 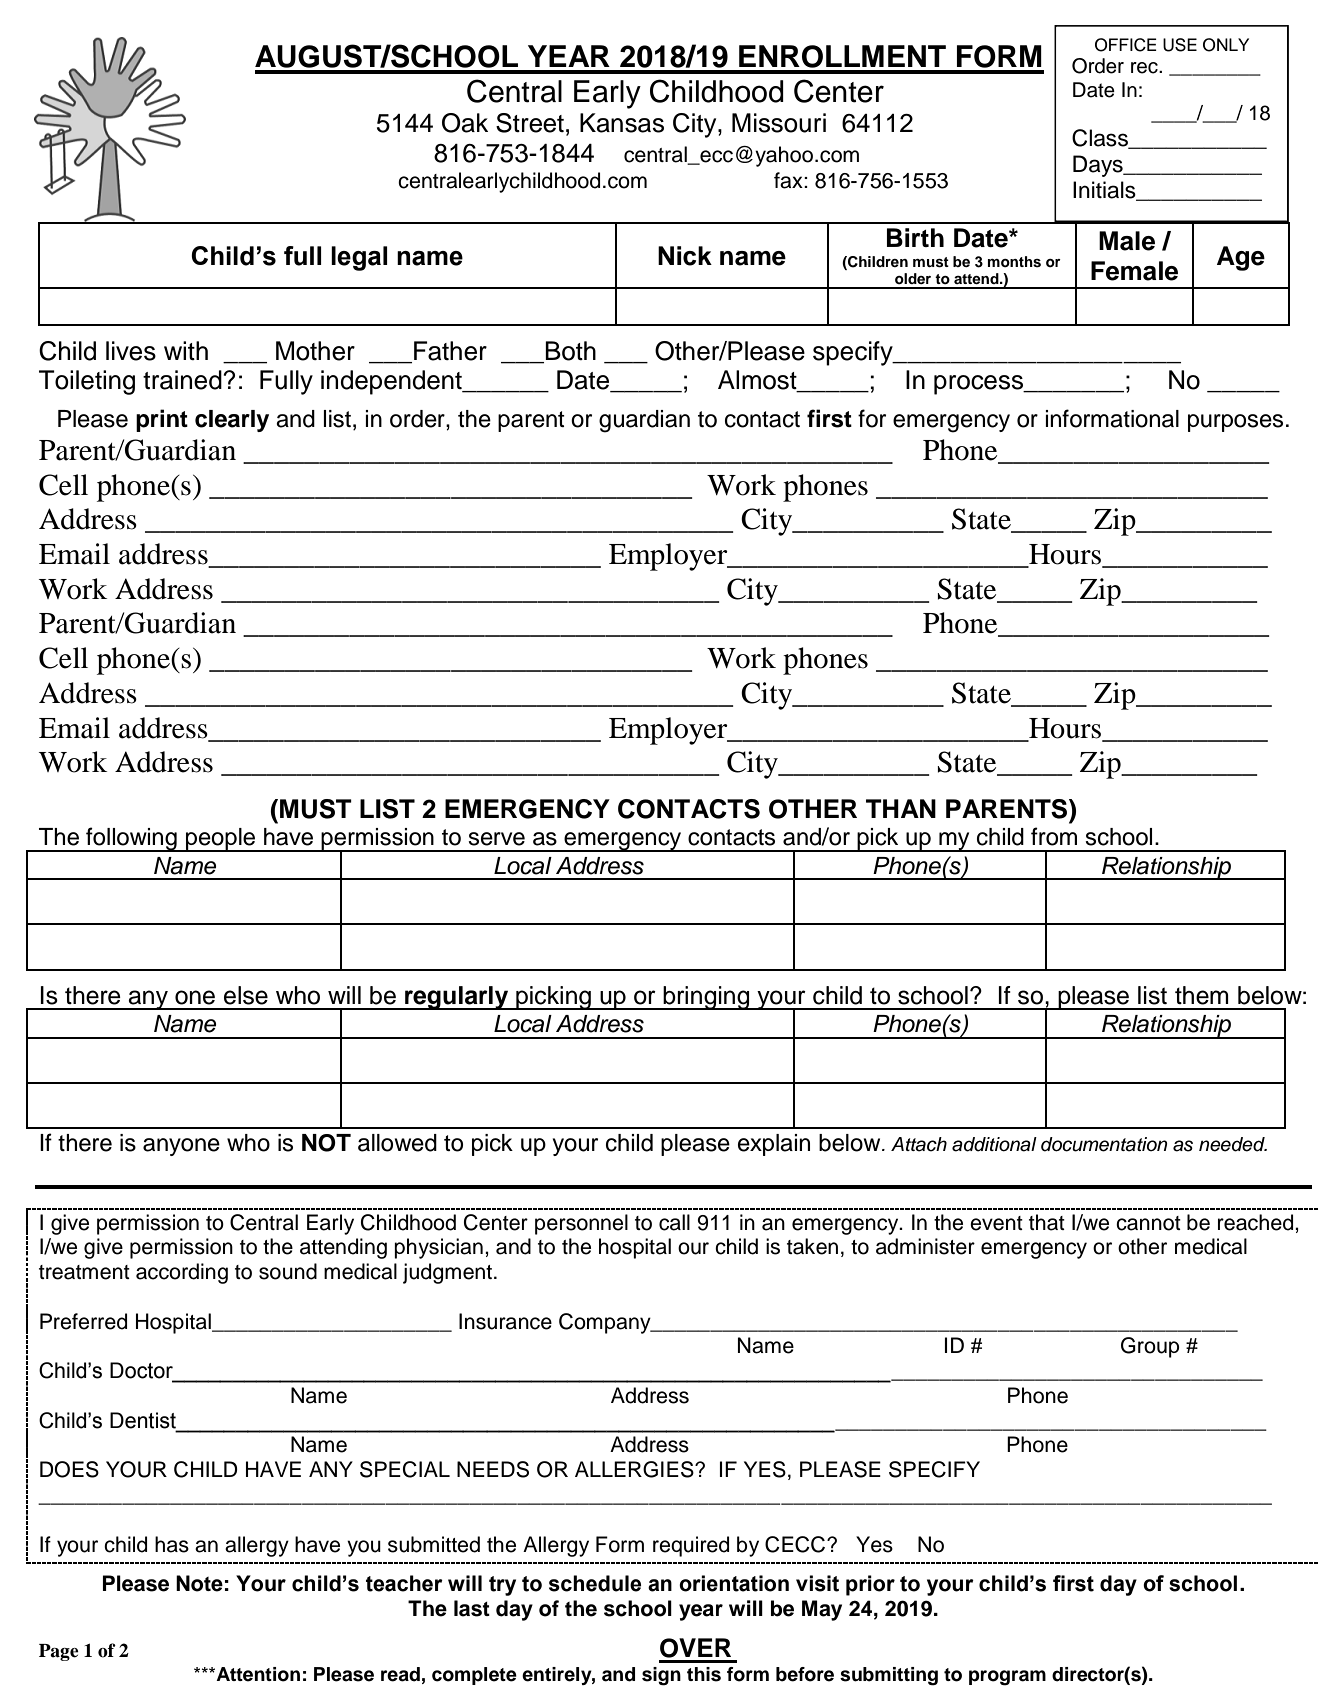 I want to click on anyone, so click(x=181, y=1147).
